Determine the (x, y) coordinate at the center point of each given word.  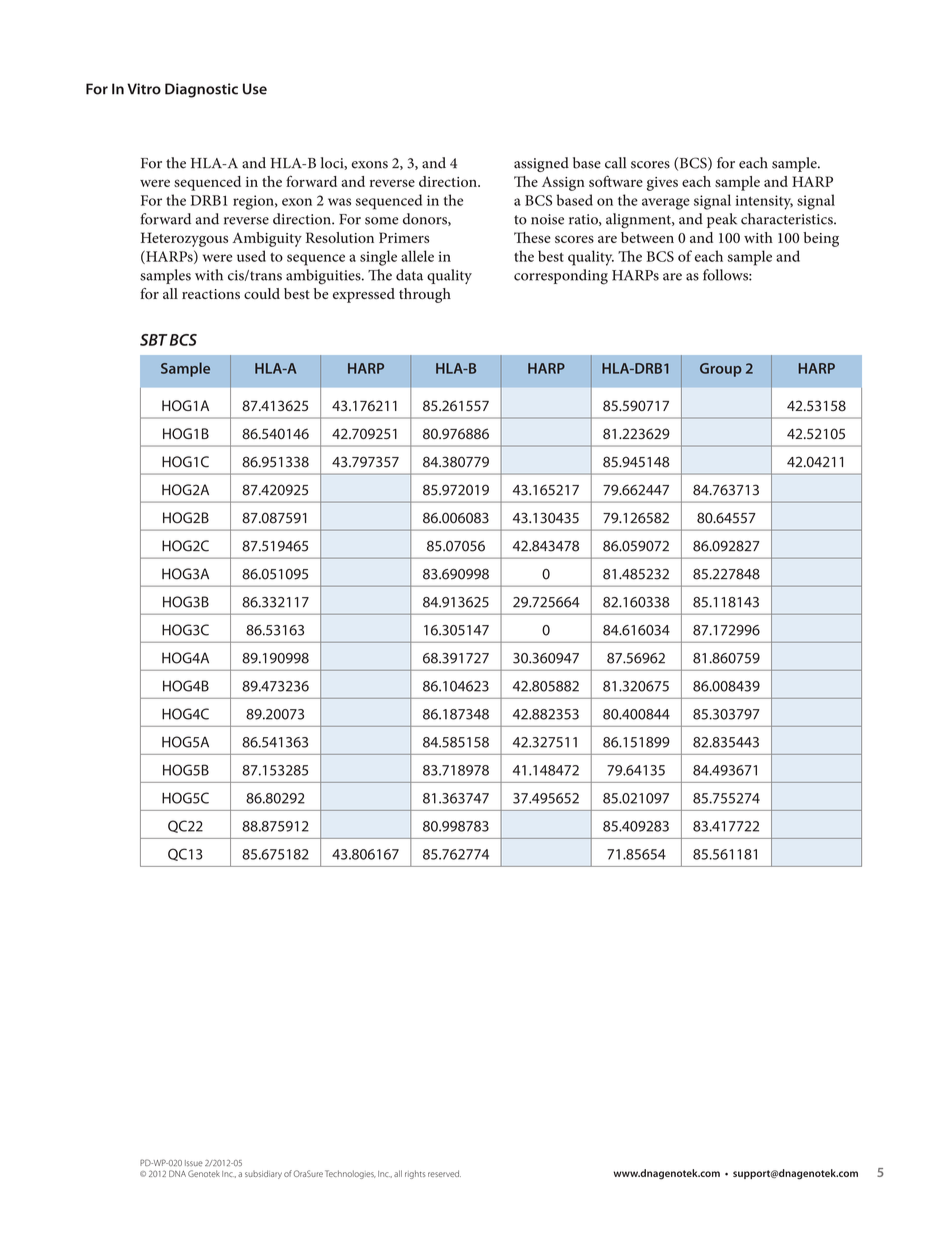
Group (721, 370)
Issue (194, 1163)
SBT (154, 340)
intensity (764, 202)
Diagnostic (201, 90)
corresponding (561, 277)
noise (547, 219)
